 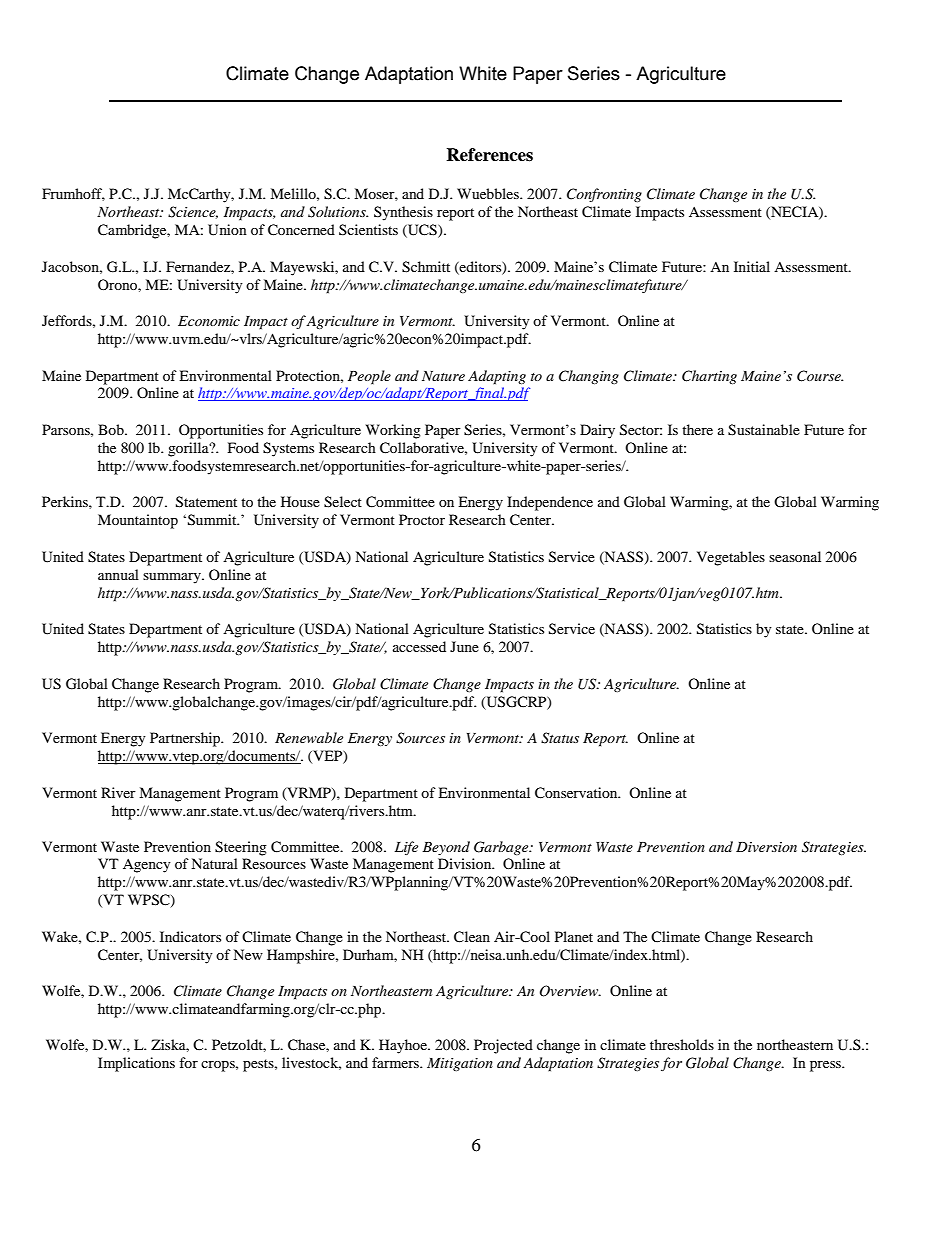 I want to click on Confronting, so click(x=604, y=195).
